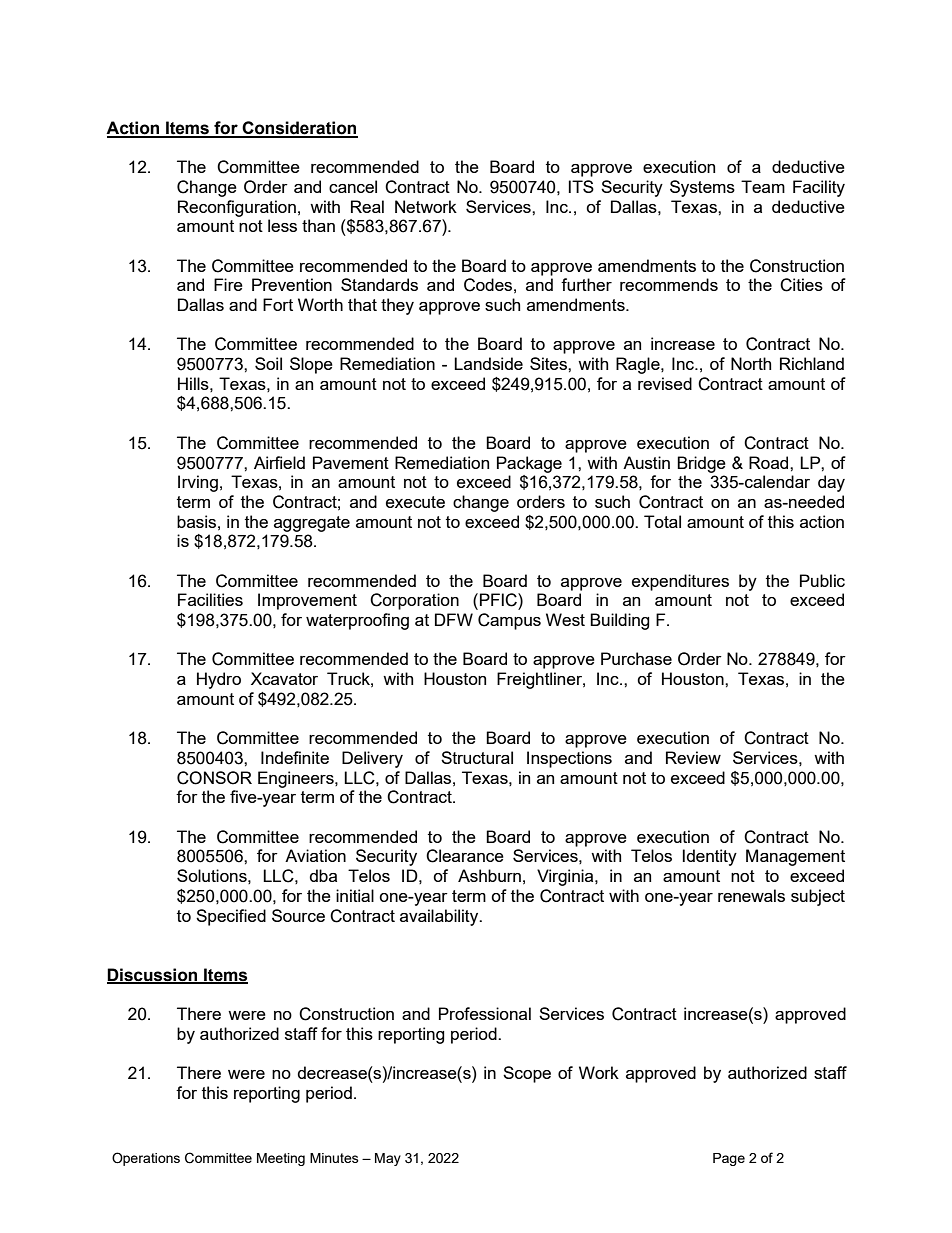 This screenshot has width=952, height=1233. Describe the element at coordinates (237, 208) in the screenshot. I see `Reconfiguration` at that location.
